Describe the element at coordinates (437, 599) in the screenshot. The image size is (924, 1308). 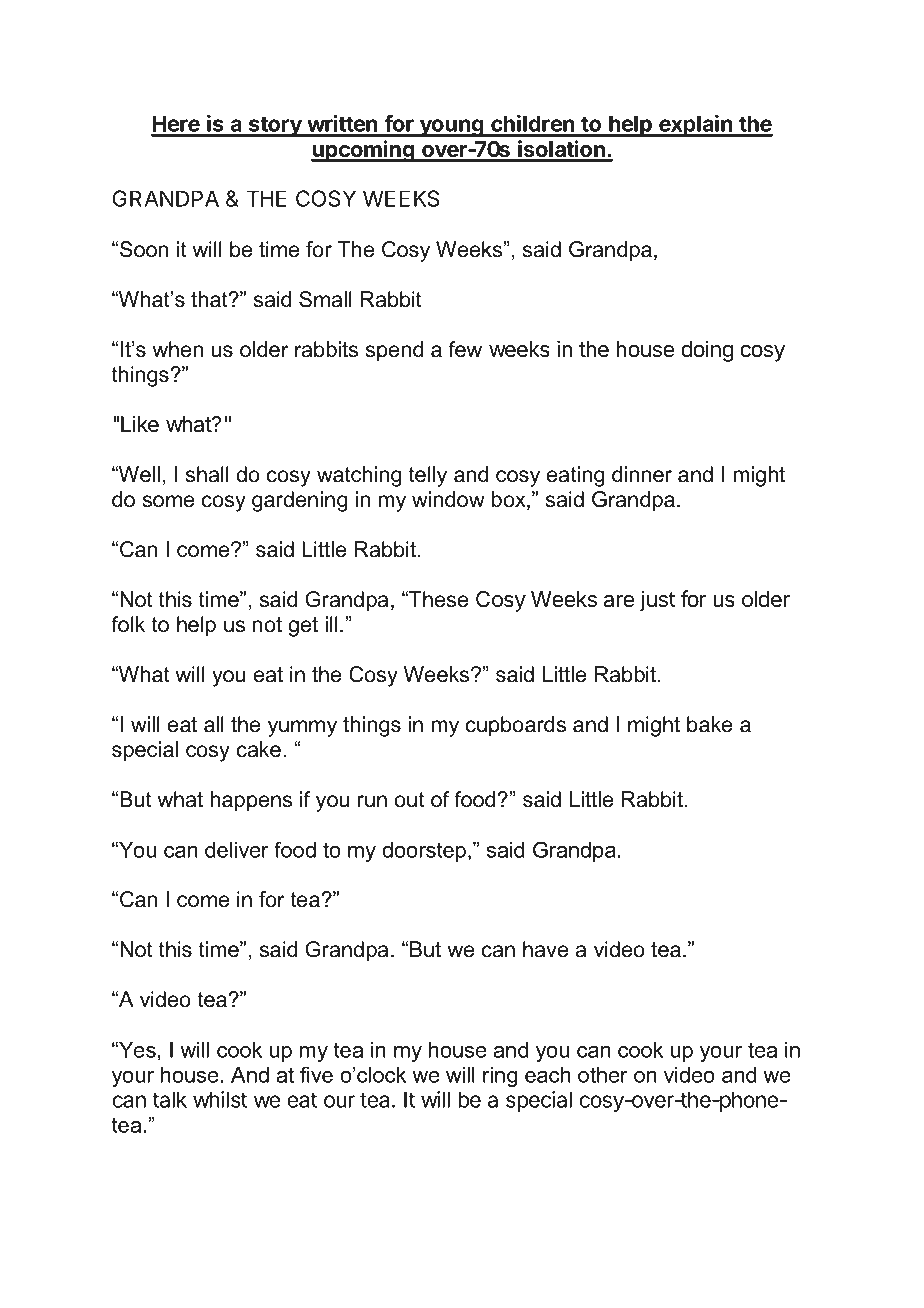
I see `These` at that location.
